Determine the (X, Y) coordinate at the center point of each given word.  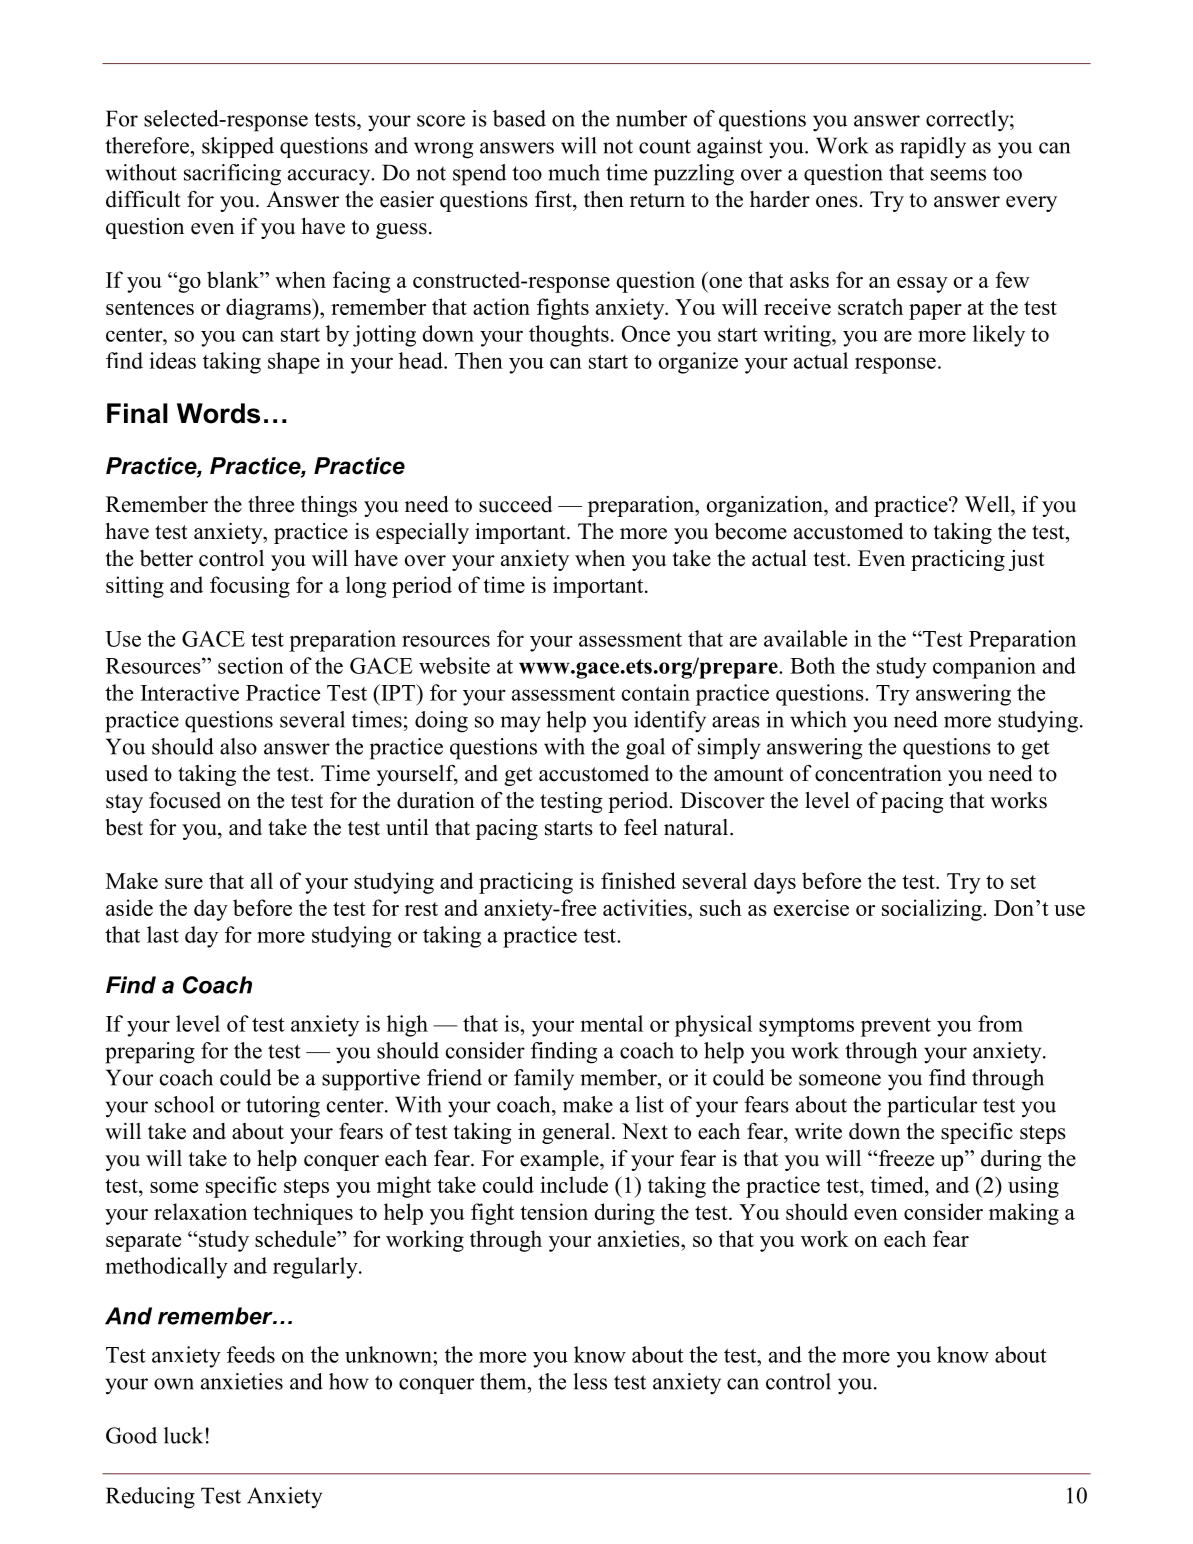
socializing (933, 910)
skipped (238, 147)
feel (641, 827)
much (574, 172)
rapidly (933, 148)
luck (183, 1435)
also (238, 746)
